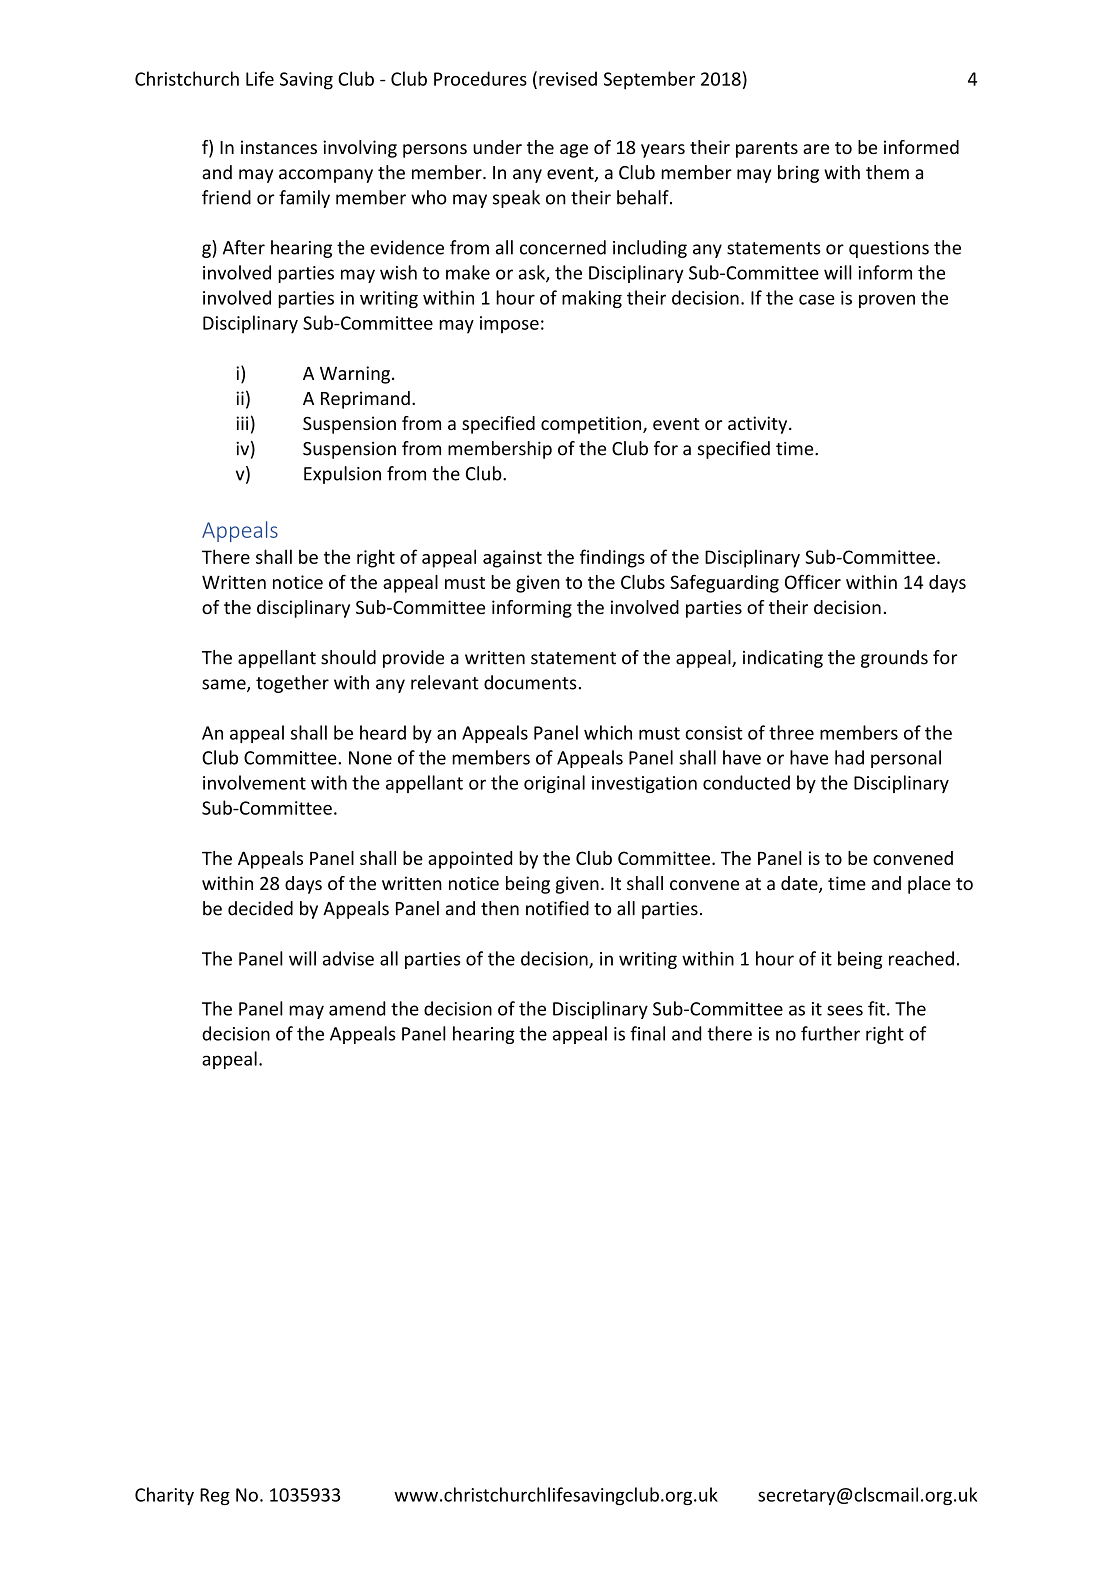  What do you see at coordinates (215, 1496) in the screenshot?
I see `Reg` at bounding box center [215, 1496].
